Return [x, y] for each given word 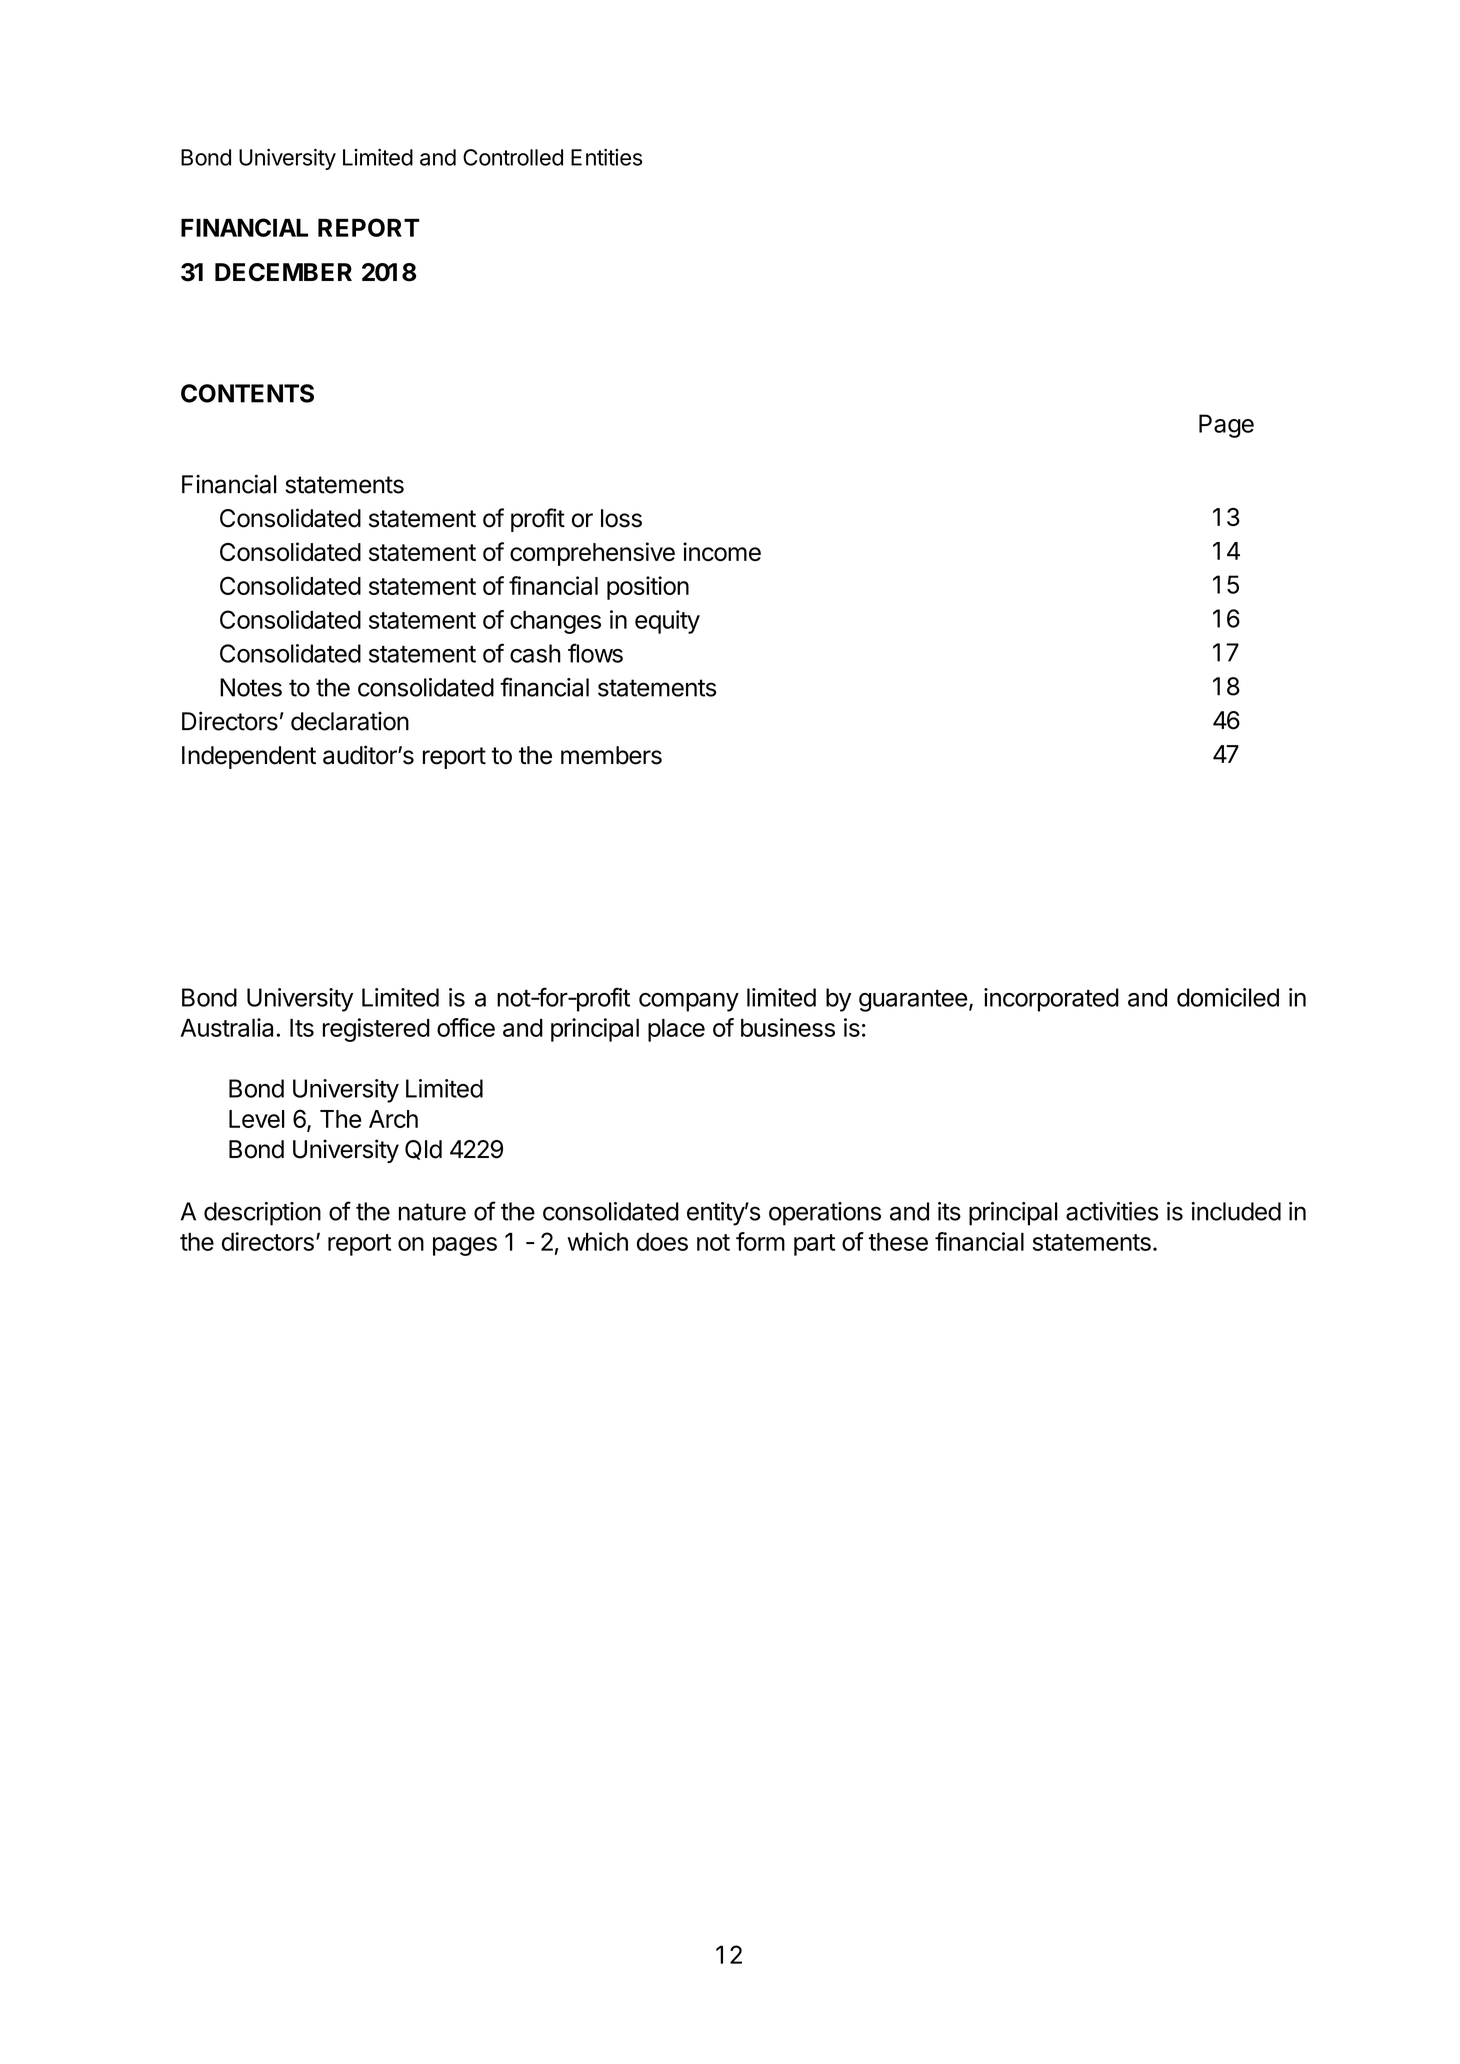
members [611, 755]
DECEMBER [283, 272]
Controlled [513, 157]
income [722, 551]
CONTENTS [247, 393]
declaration [350, 721]
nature [432, 1212]
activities [1112, 1211]
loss [621, 518]
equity [667, 622]
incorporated [1051, 1000]
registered [376, 1030]
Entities [606, 157]
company [689, 1002]
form [760, 1241]
